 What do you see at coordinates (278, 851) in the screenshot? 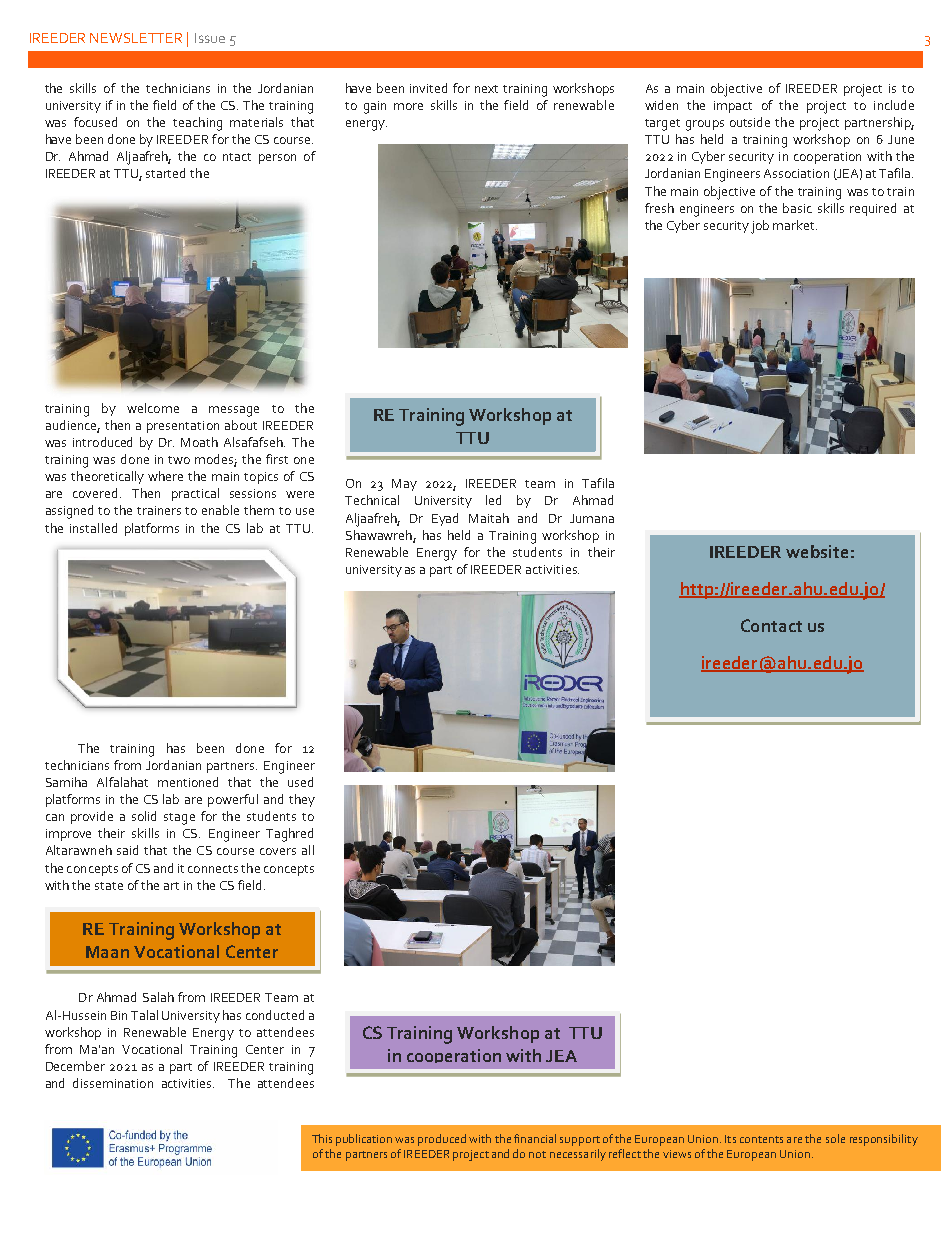
I see `covers` at bounding box center [278, 851].
